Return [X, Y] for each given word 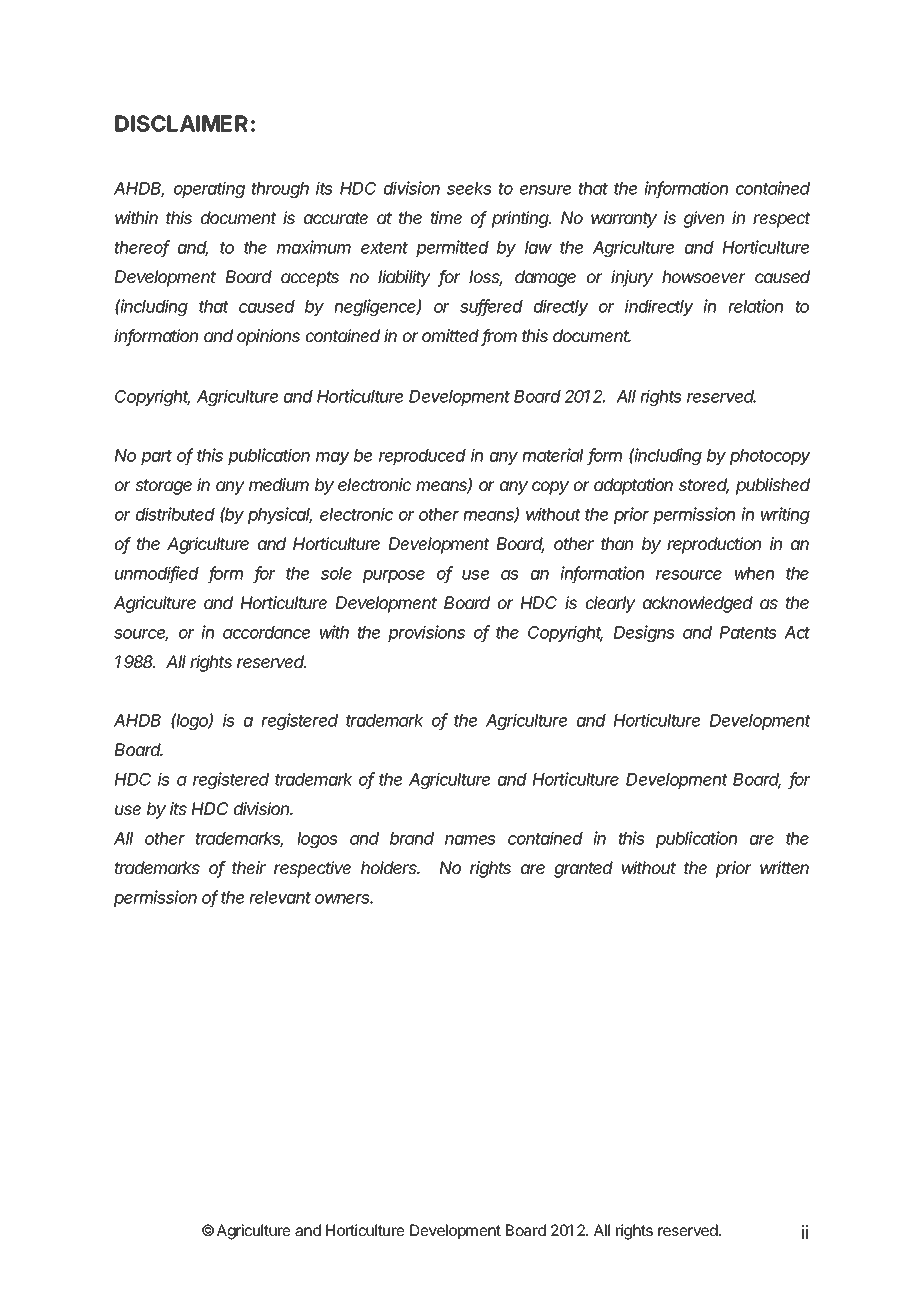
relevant [280, 897]
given [703, 219]
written [784, 867]
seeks [469, 188]
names [470, 840]
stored [704, 486]
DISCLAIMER [181, 123]
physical [280, 515]
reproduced [422, 457]
